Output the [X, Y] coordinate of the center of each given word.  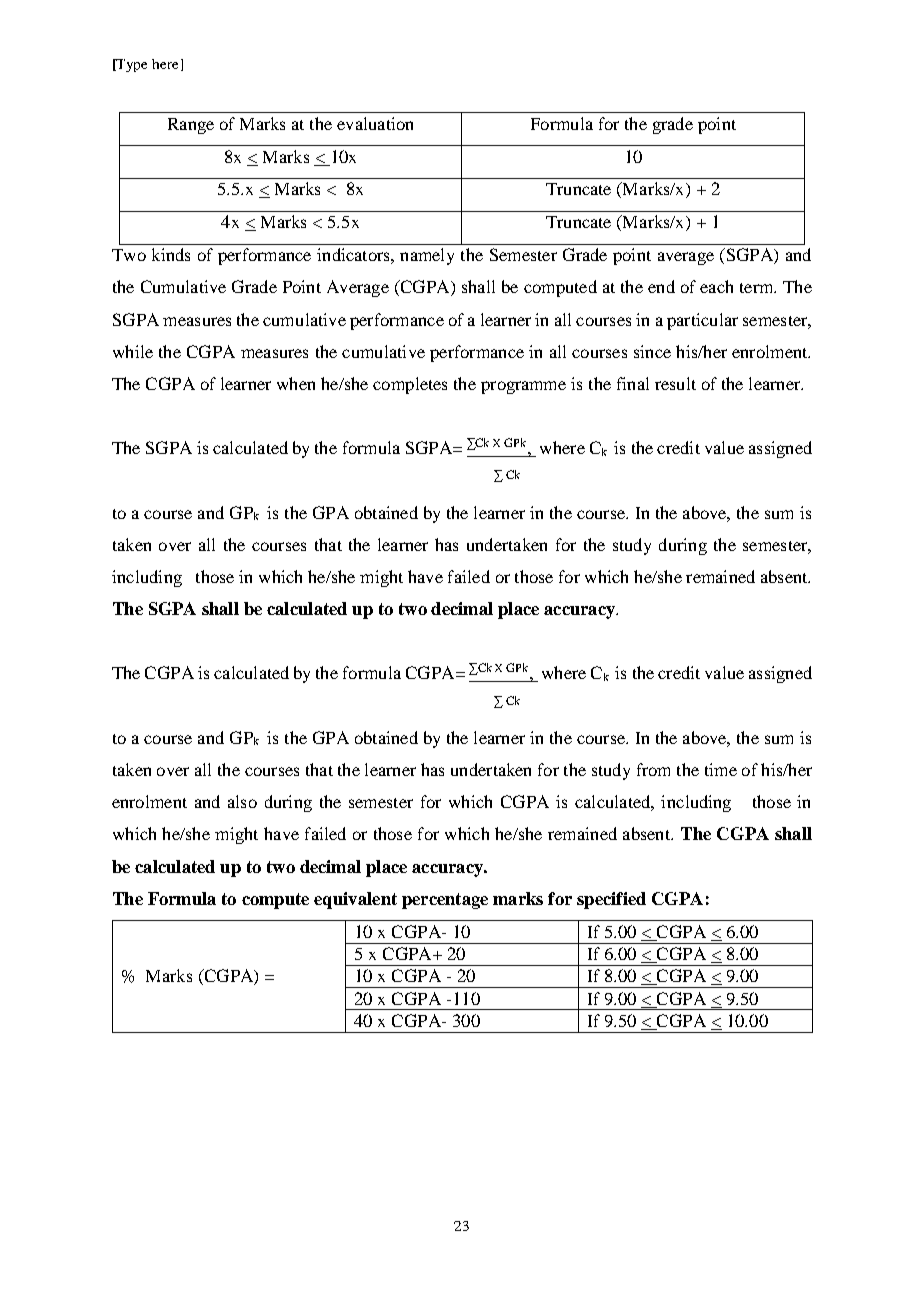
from [653, 769]
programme [523, 387]
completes [410, 385]
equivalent [355, 900]
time [721, 769]
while [133, 351]
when [296, 383]
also [242, 801]
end [661, 286]
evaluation [375, 123]
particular [702, 321]
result [675, 383]
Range [191, 126]
